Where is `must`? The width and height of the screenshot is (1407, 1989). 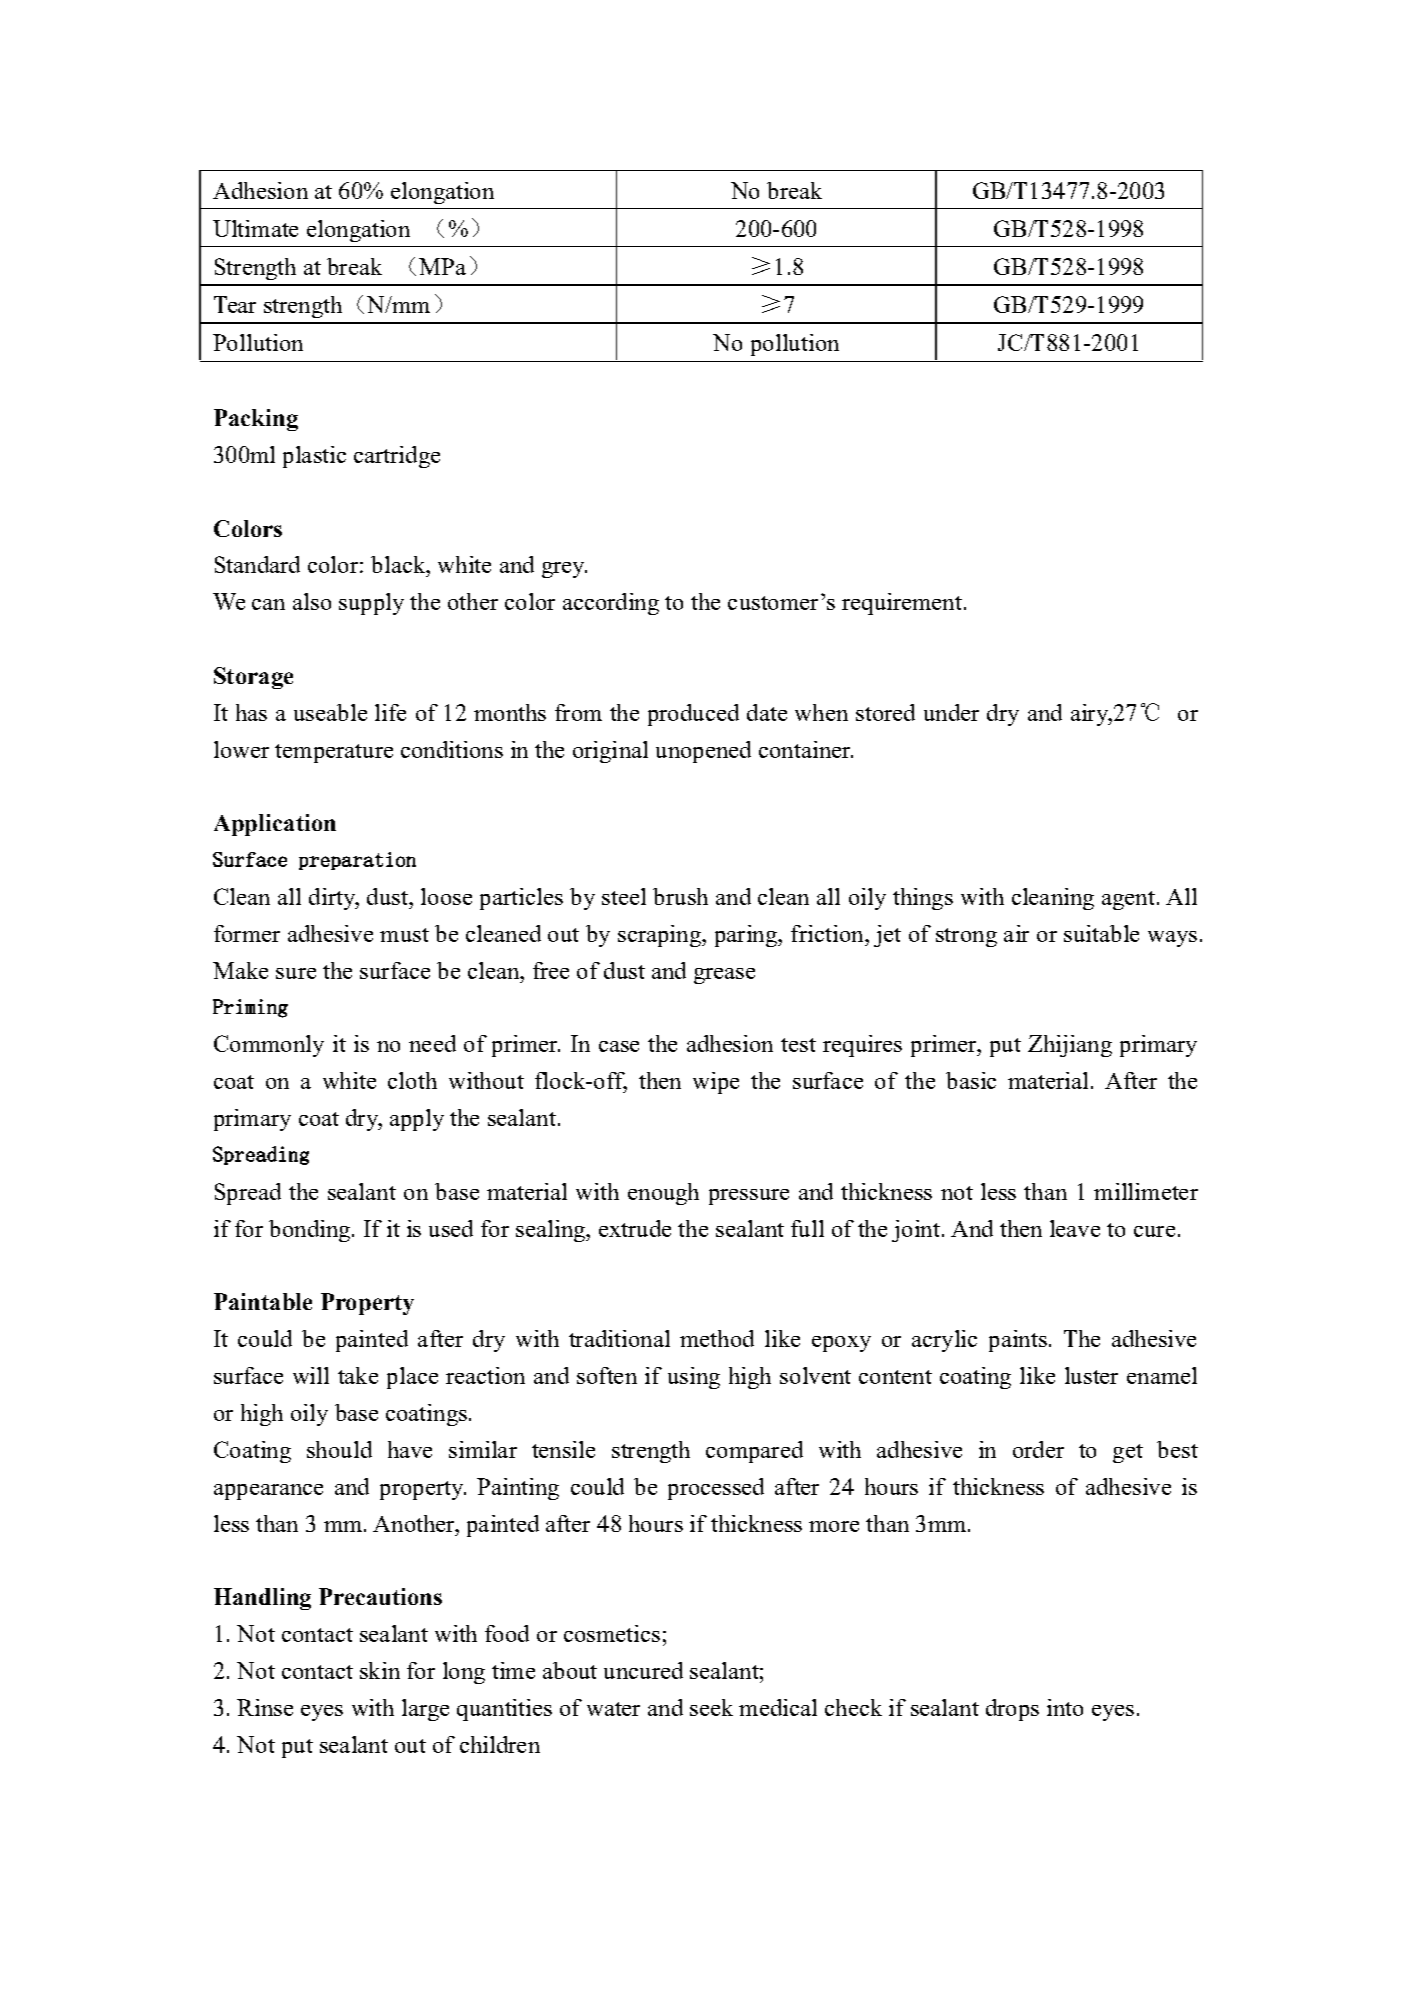
must is located at coordinates (404, 935).
